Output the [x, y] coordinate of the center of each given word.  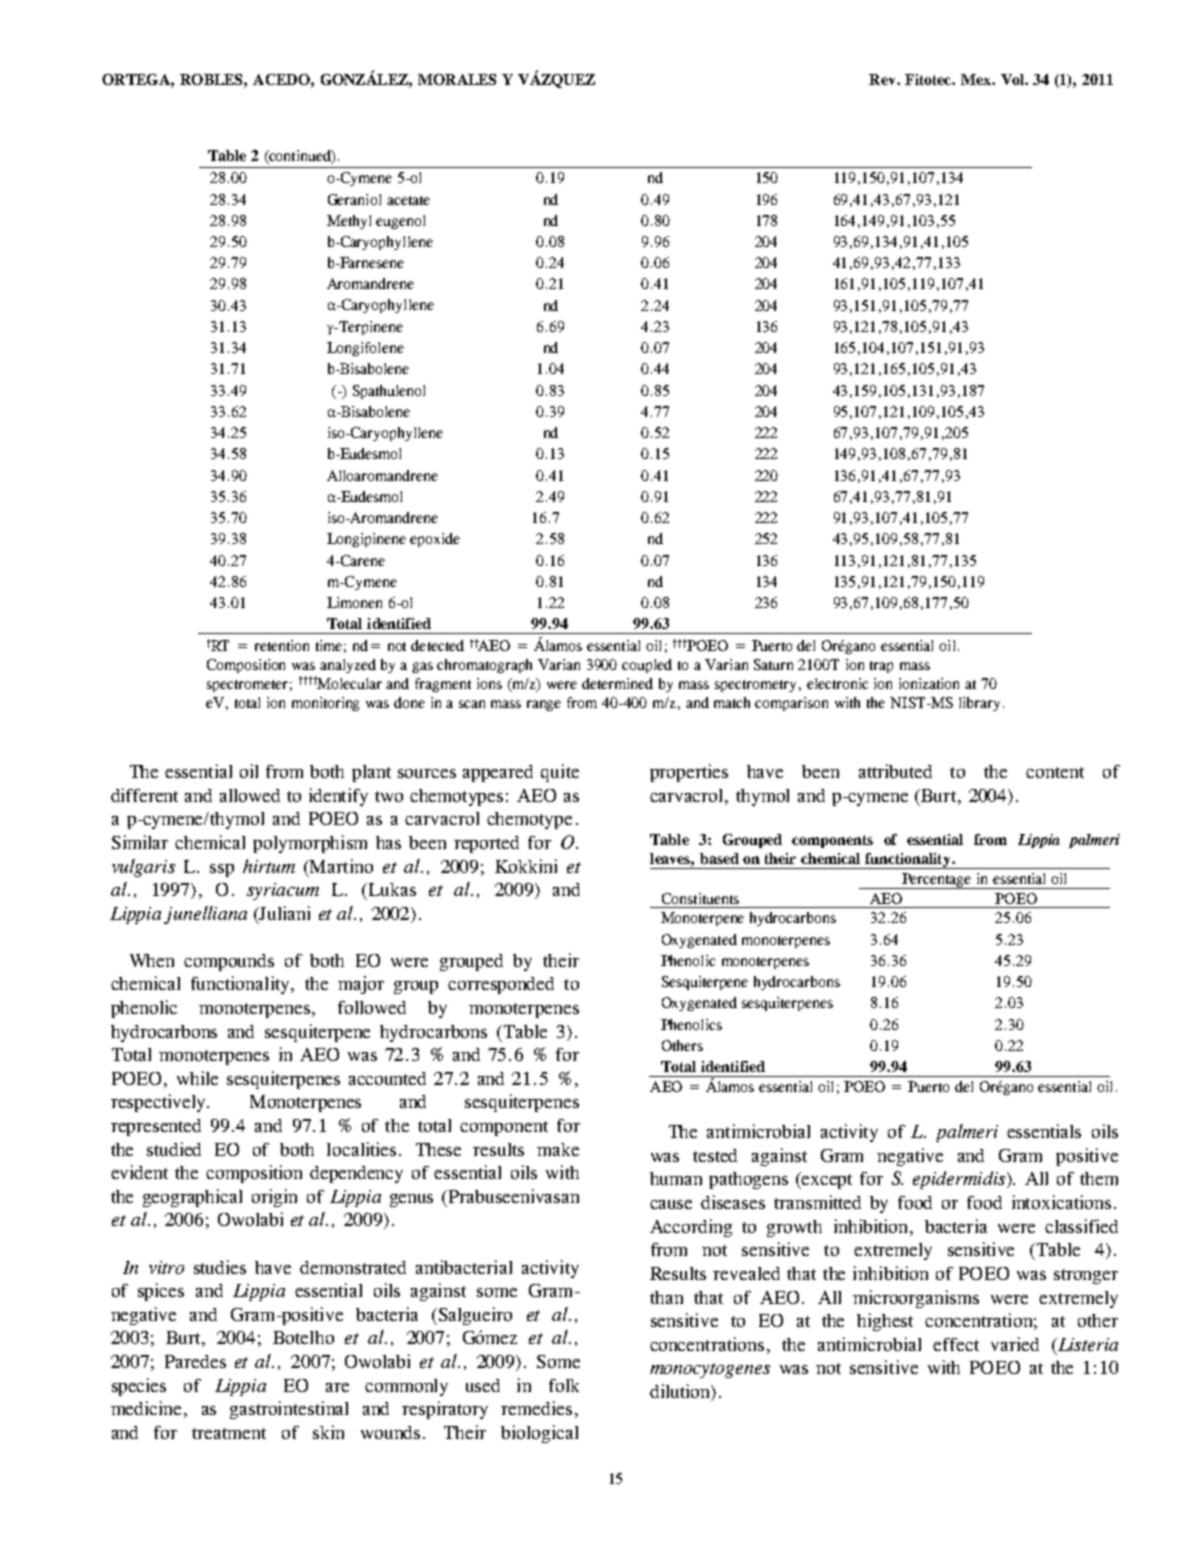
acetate [408, 200]
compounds [229, 962]
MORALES [457, 79]
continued [300, 157]
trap [881, 667]
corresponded [501, 985]
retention [282, 645]
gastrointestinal [289, 1410]
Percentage [937, 881]
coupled [647, 666]
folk [564, 1385]
